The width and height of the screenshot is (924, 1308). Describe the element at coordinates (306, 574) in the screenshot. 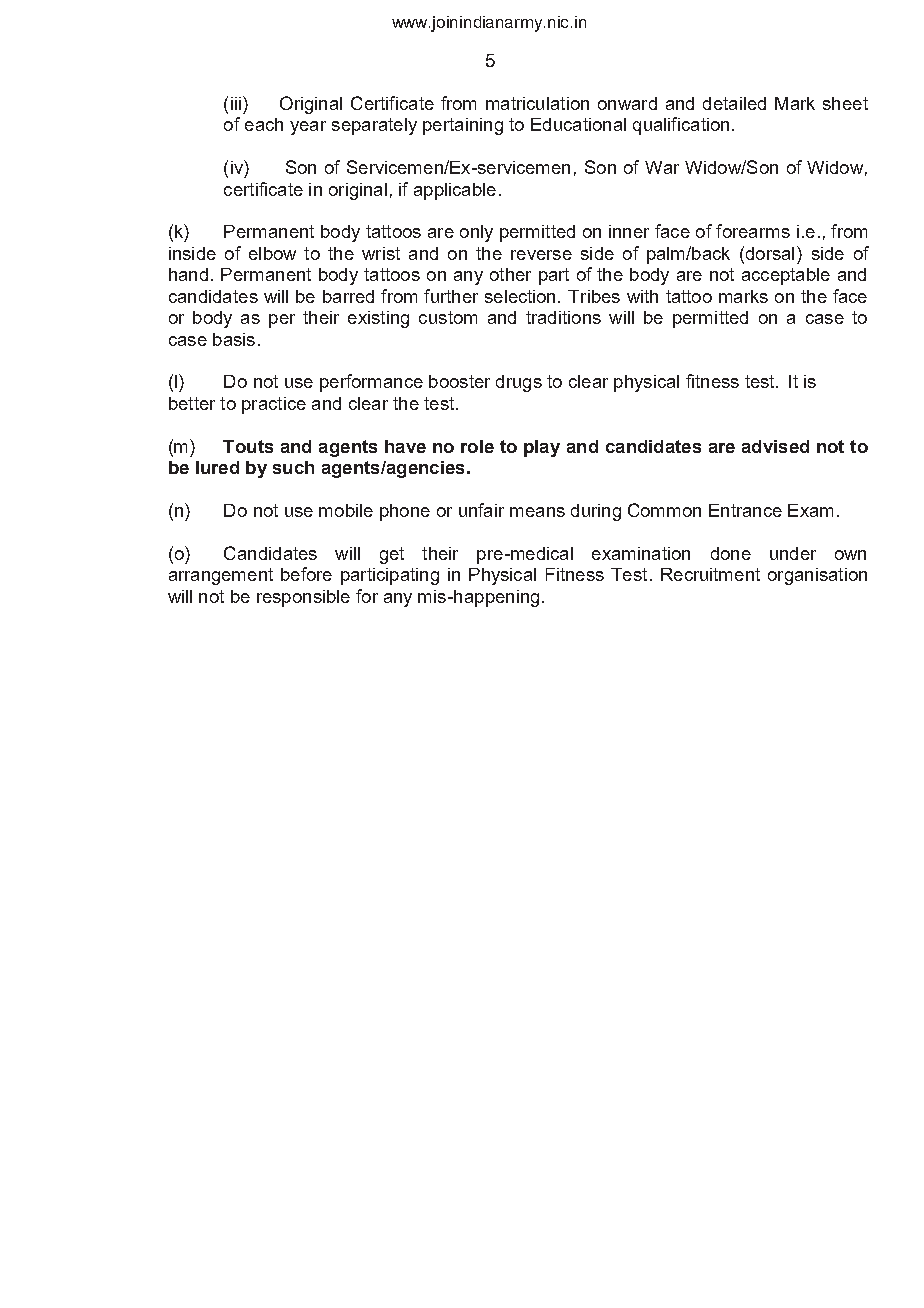

I see `before` at that location.
